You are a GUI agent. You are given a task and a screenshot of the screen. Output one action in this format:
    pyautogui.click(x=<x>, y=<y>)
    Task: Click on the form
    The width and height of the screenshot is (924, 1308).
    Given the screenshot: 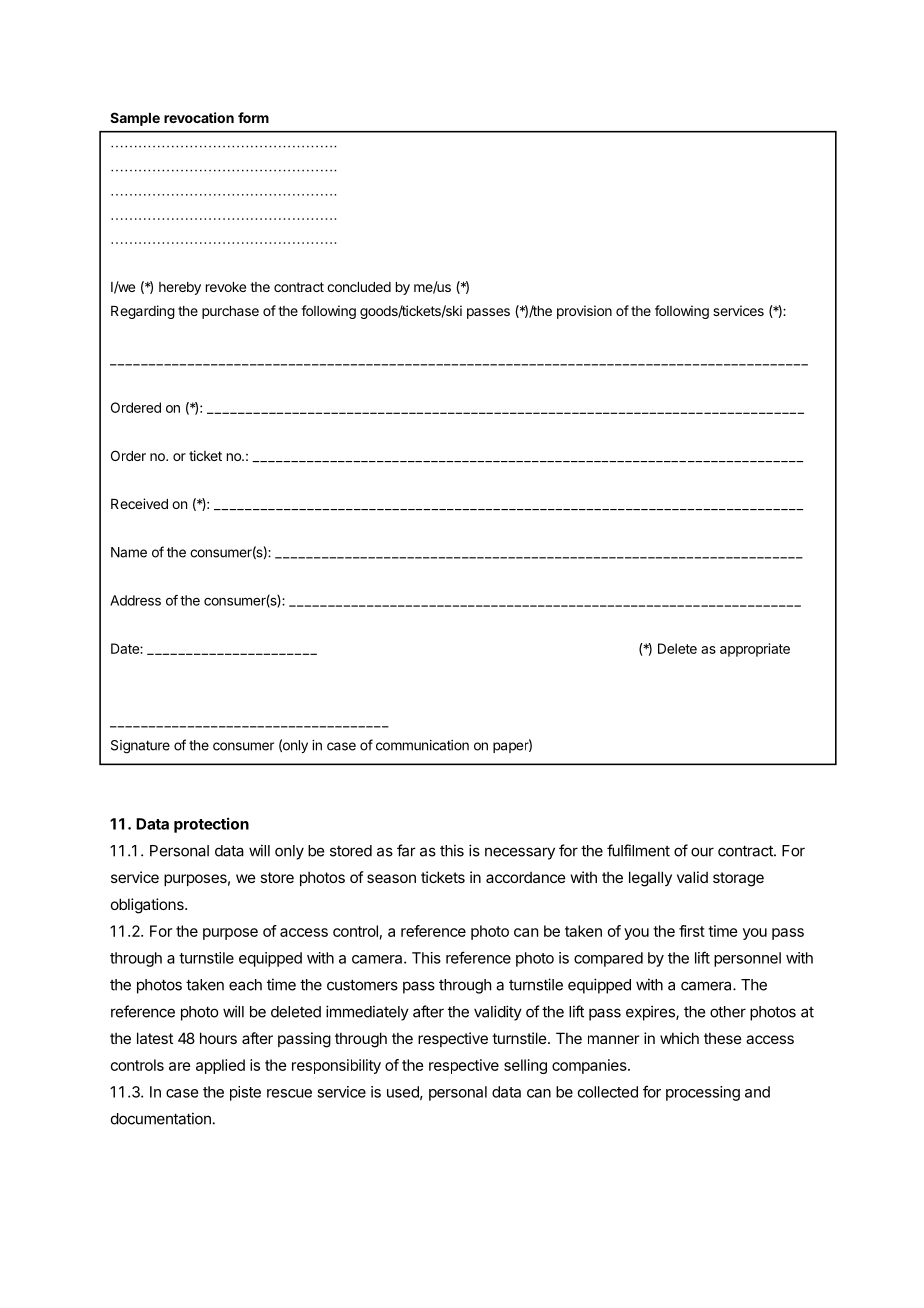 What is the action you would take?
    pyautogui.click(x=253, y=117)
